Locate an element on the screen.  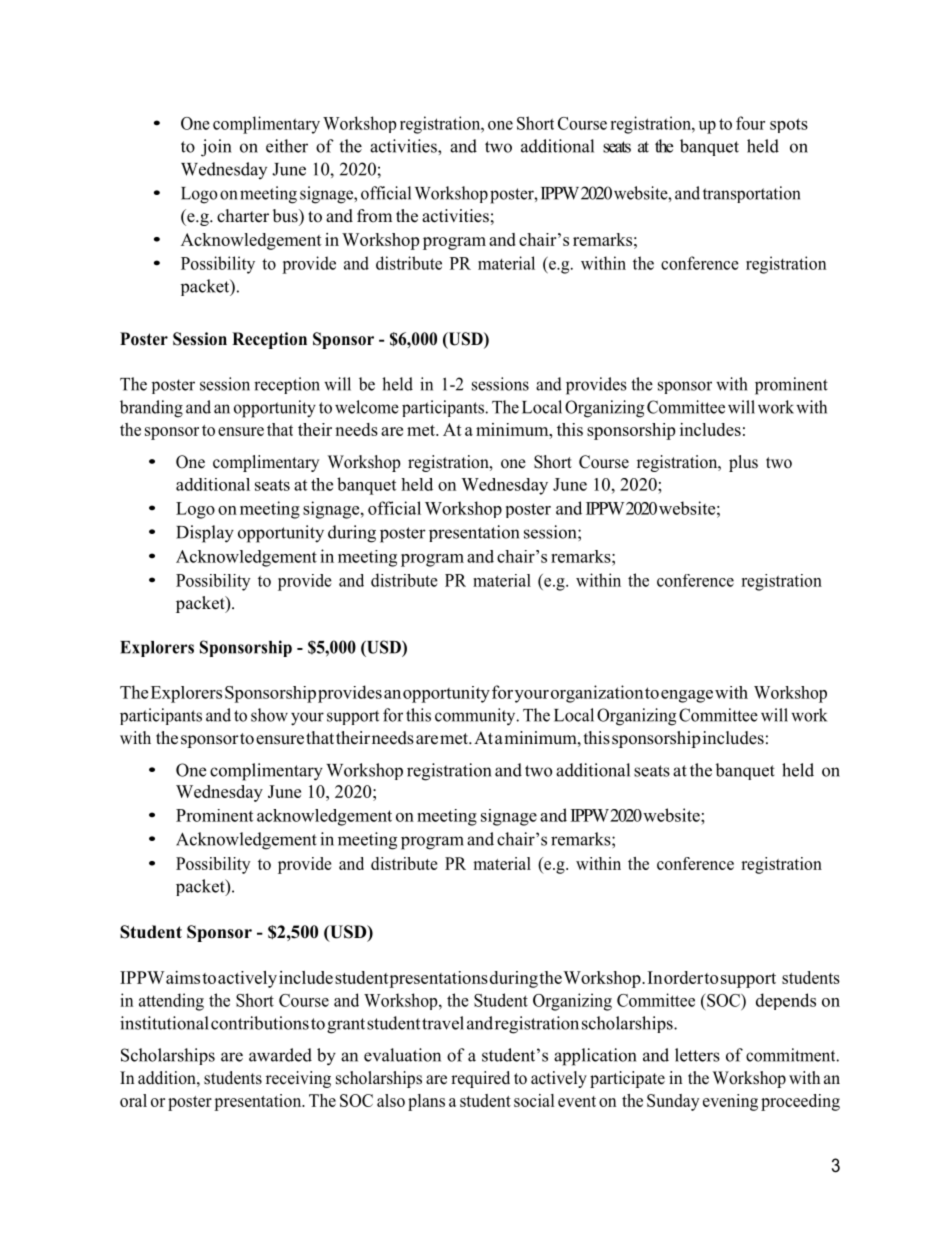
letters is located at coordinates (697, 1055).
